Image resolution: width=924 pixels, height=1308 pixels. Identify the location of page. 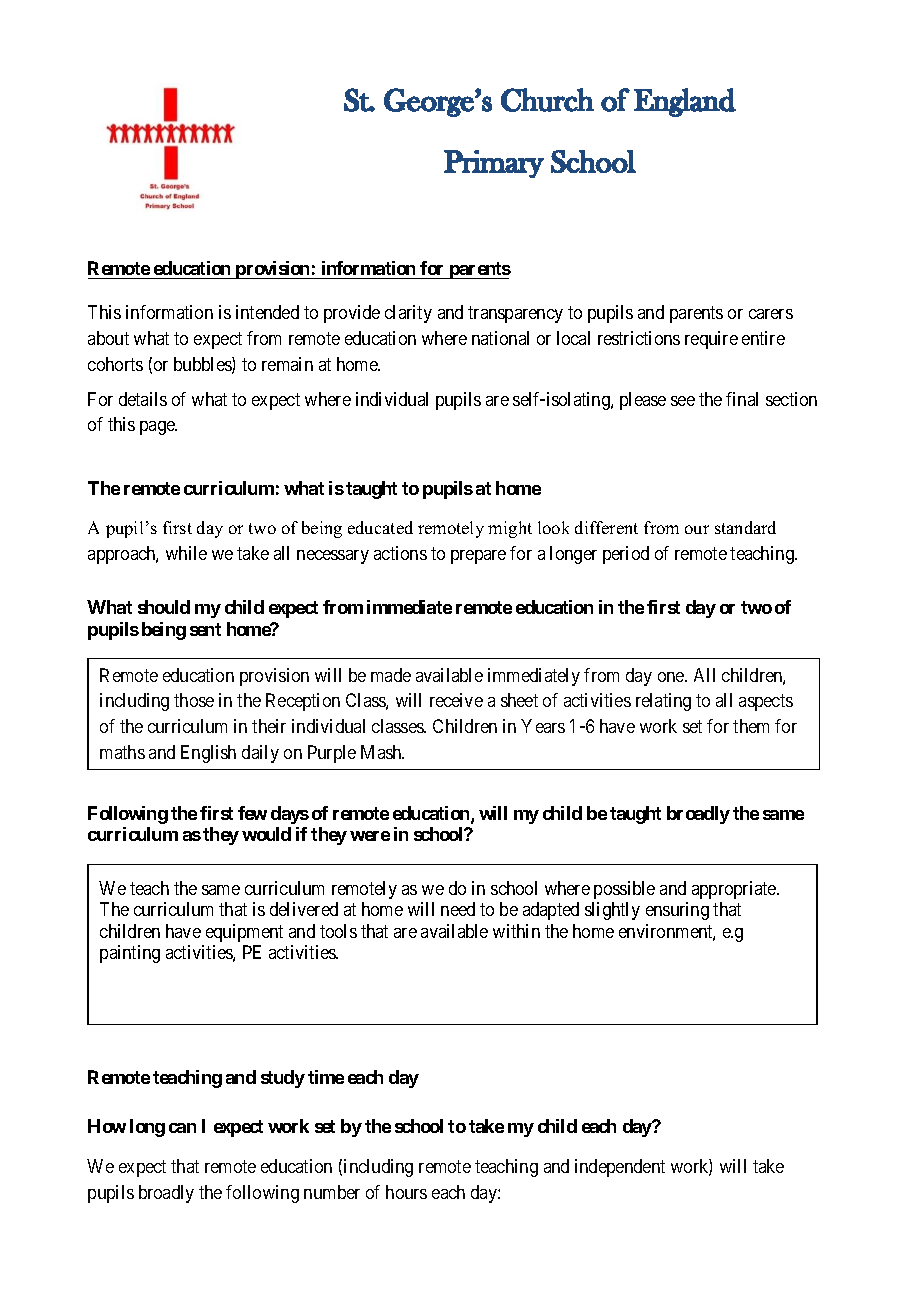
(158, 428).
